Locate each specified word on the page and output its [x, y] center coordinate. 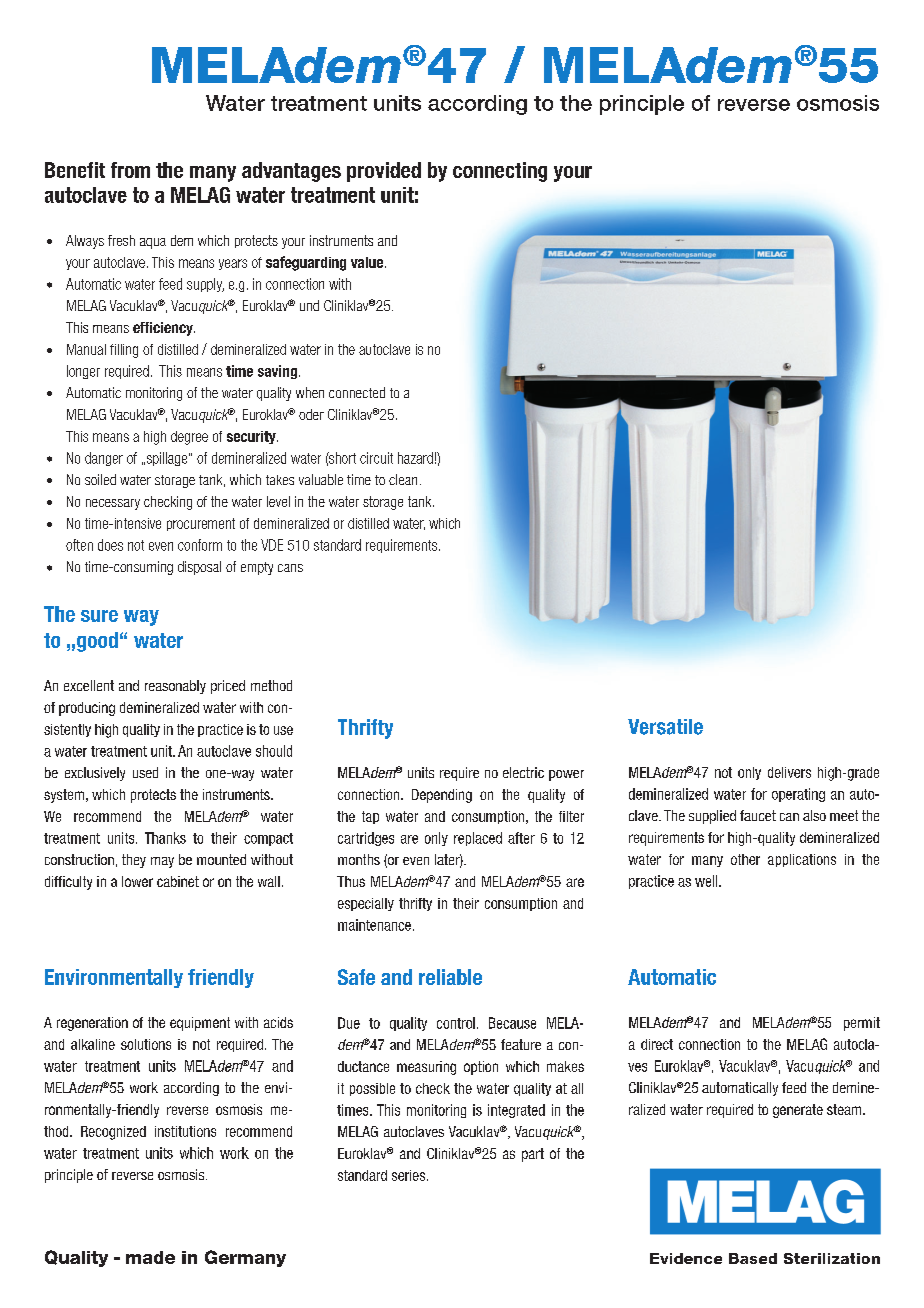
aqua [153, 243]
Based [753, 1258]
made [150, 1257]
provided [384, 172]
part [533, 1155]
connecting [500, 172]
